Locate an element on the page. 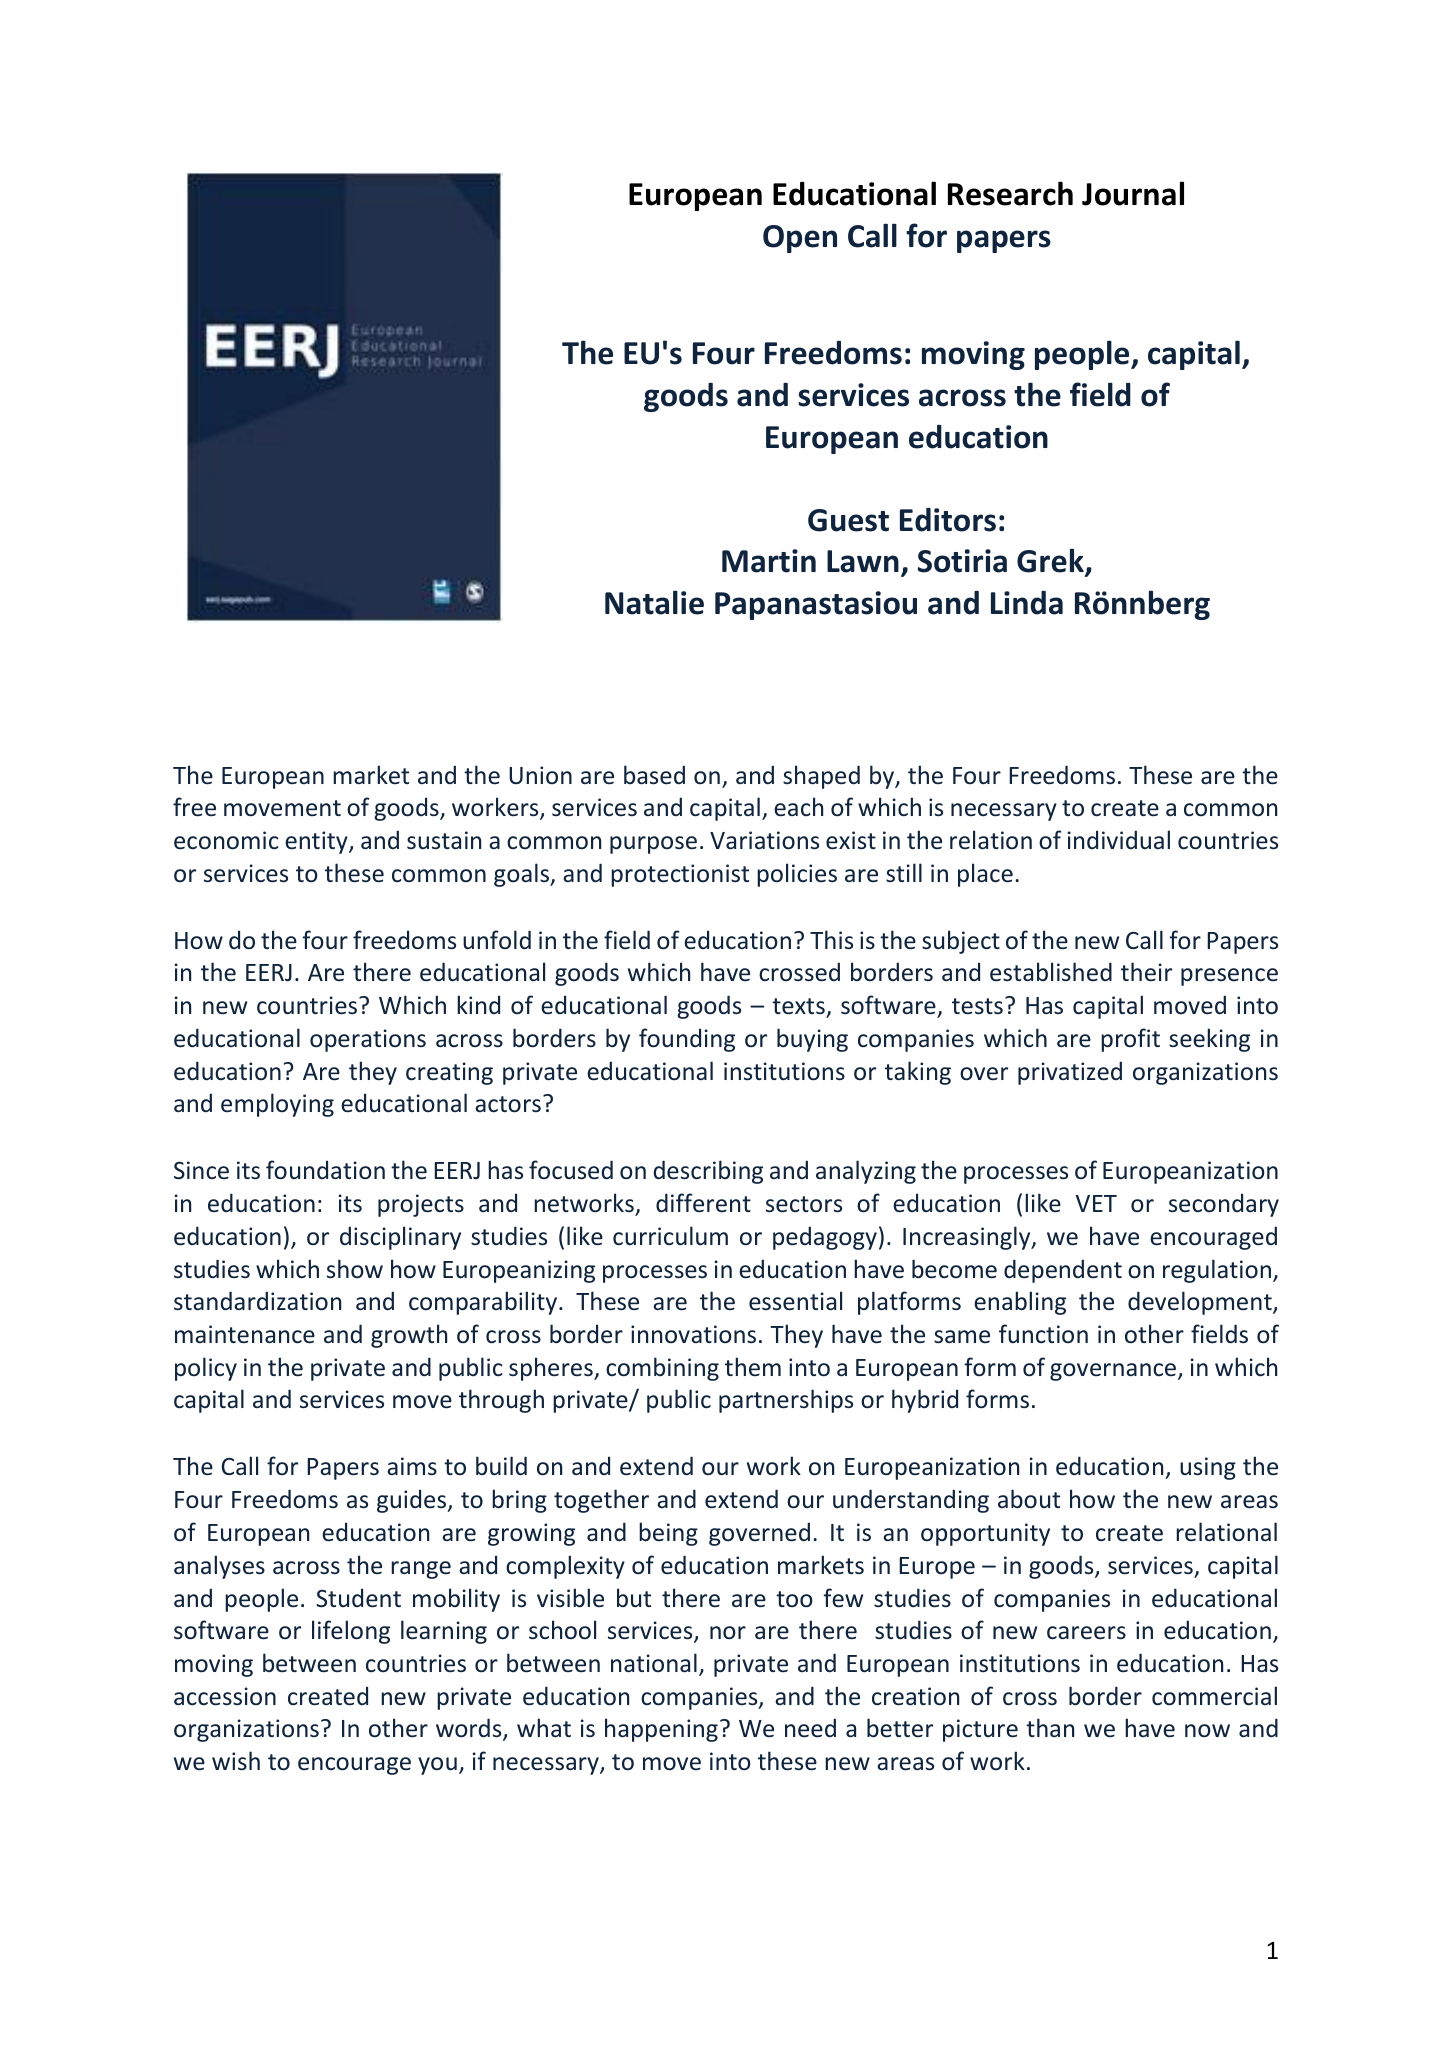 This image has height=2053, width=1452. different is located at coordinates (703, 1202).
